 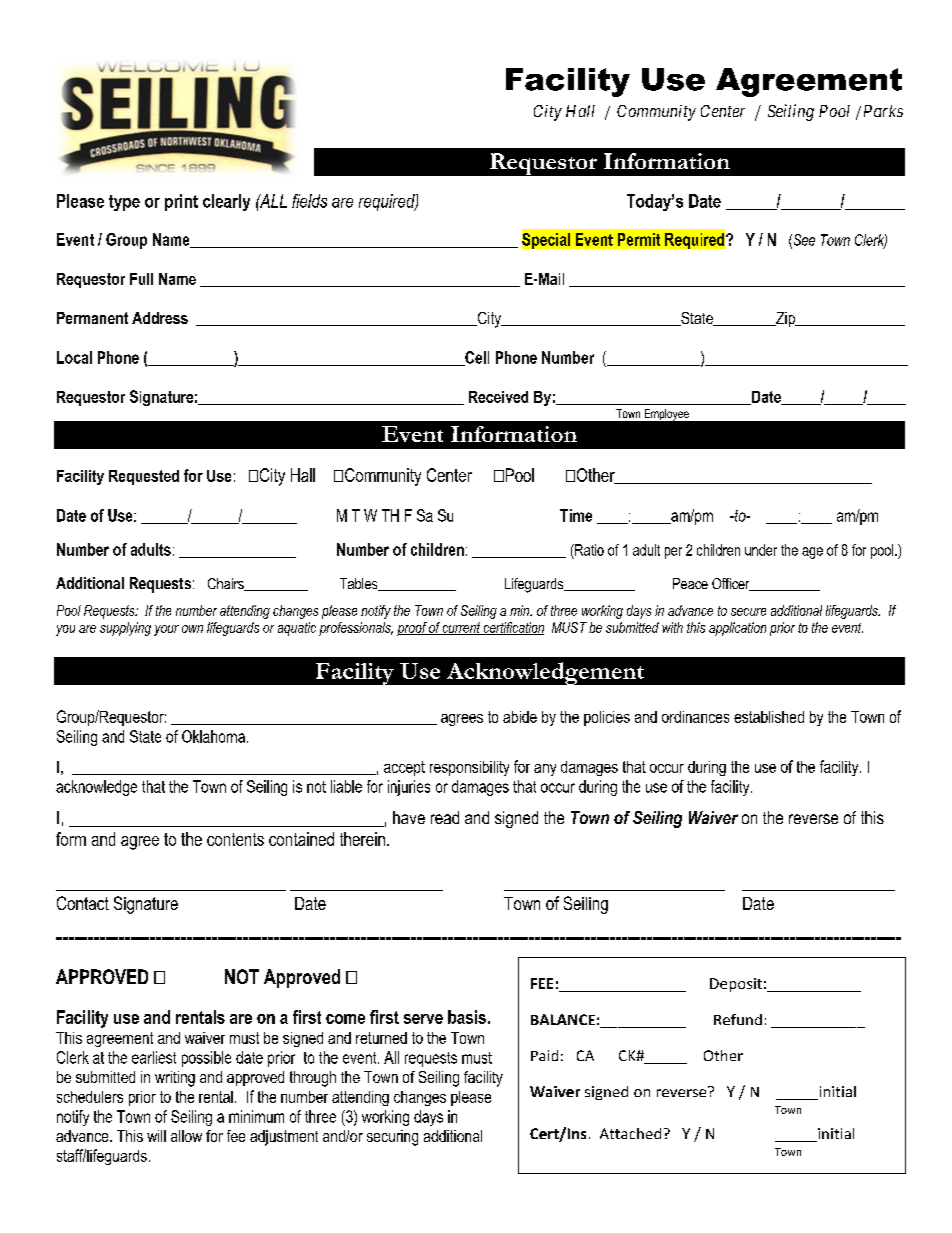 What do you see at coordinates (469, 768) in the image?
I see `responsibility` at bounding box center [469, 768].
